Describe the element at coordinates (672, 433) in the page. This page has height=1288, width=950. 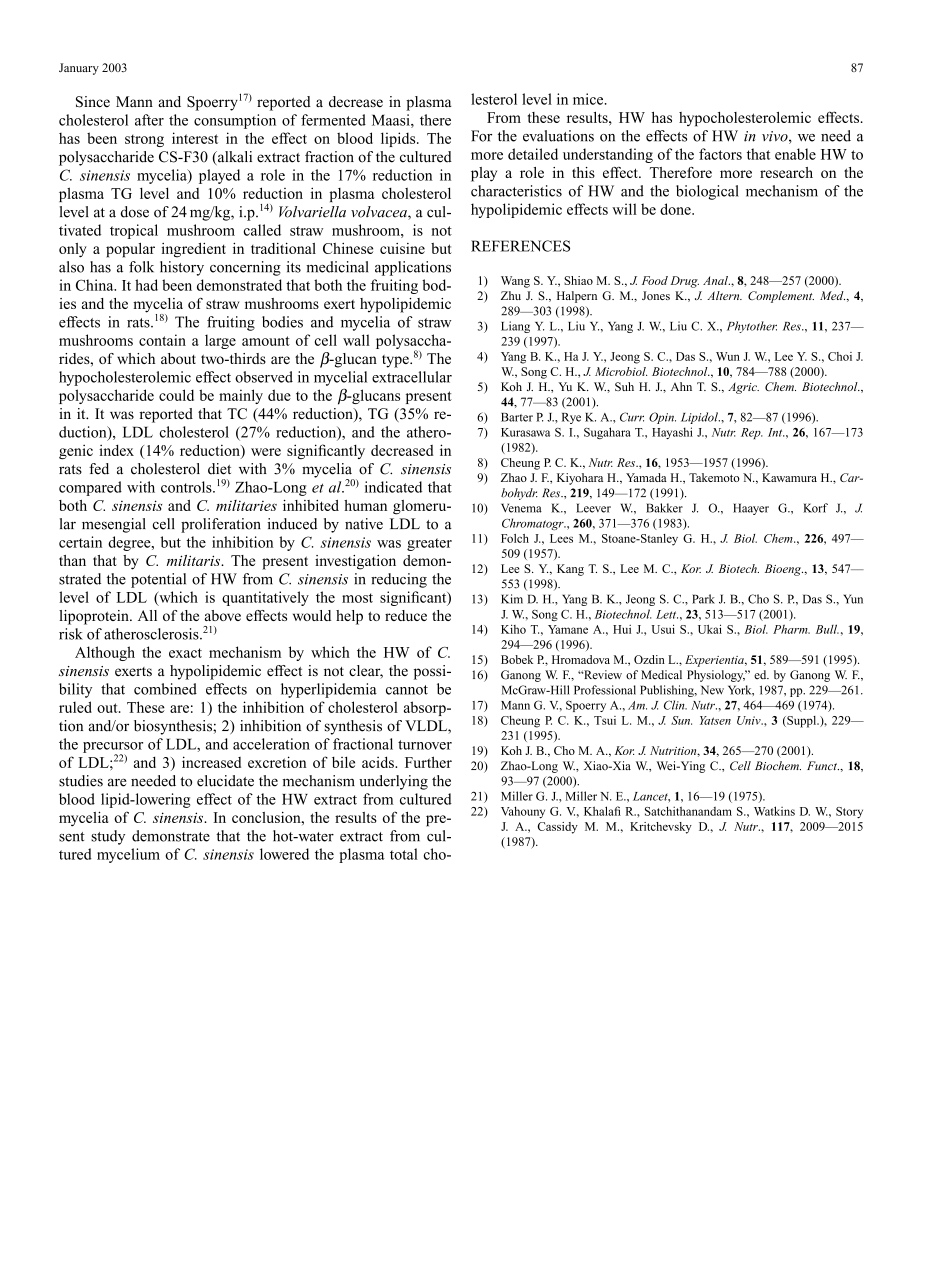
I see `Hayashi` at that location.
